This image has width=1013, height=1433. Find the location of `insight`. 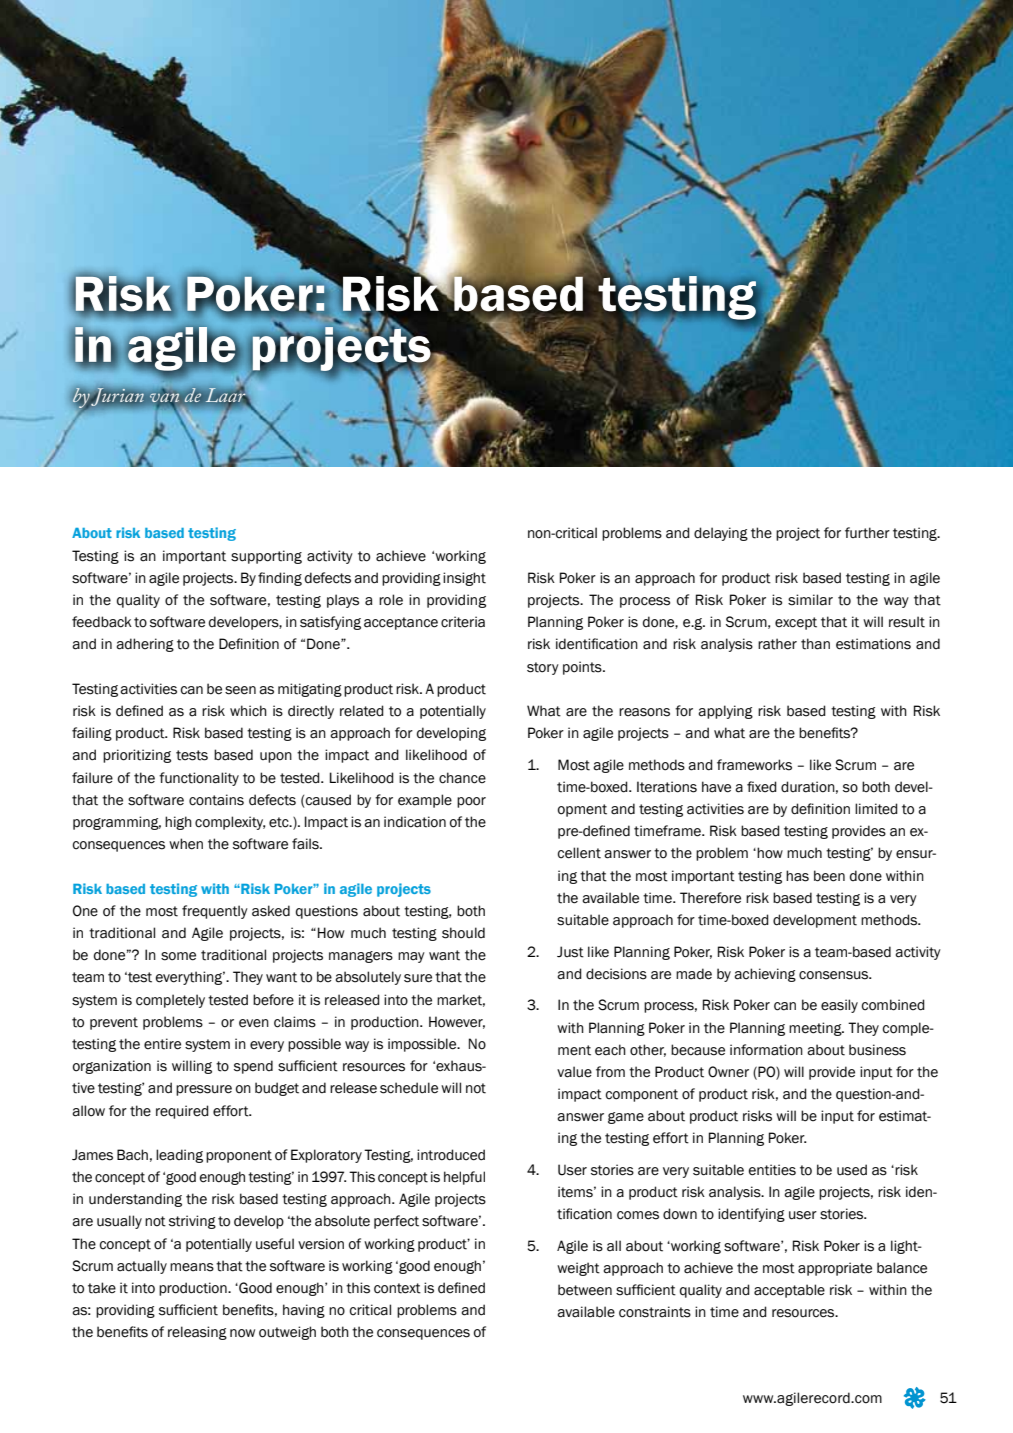

insight is located at coordinates (464, 579).
